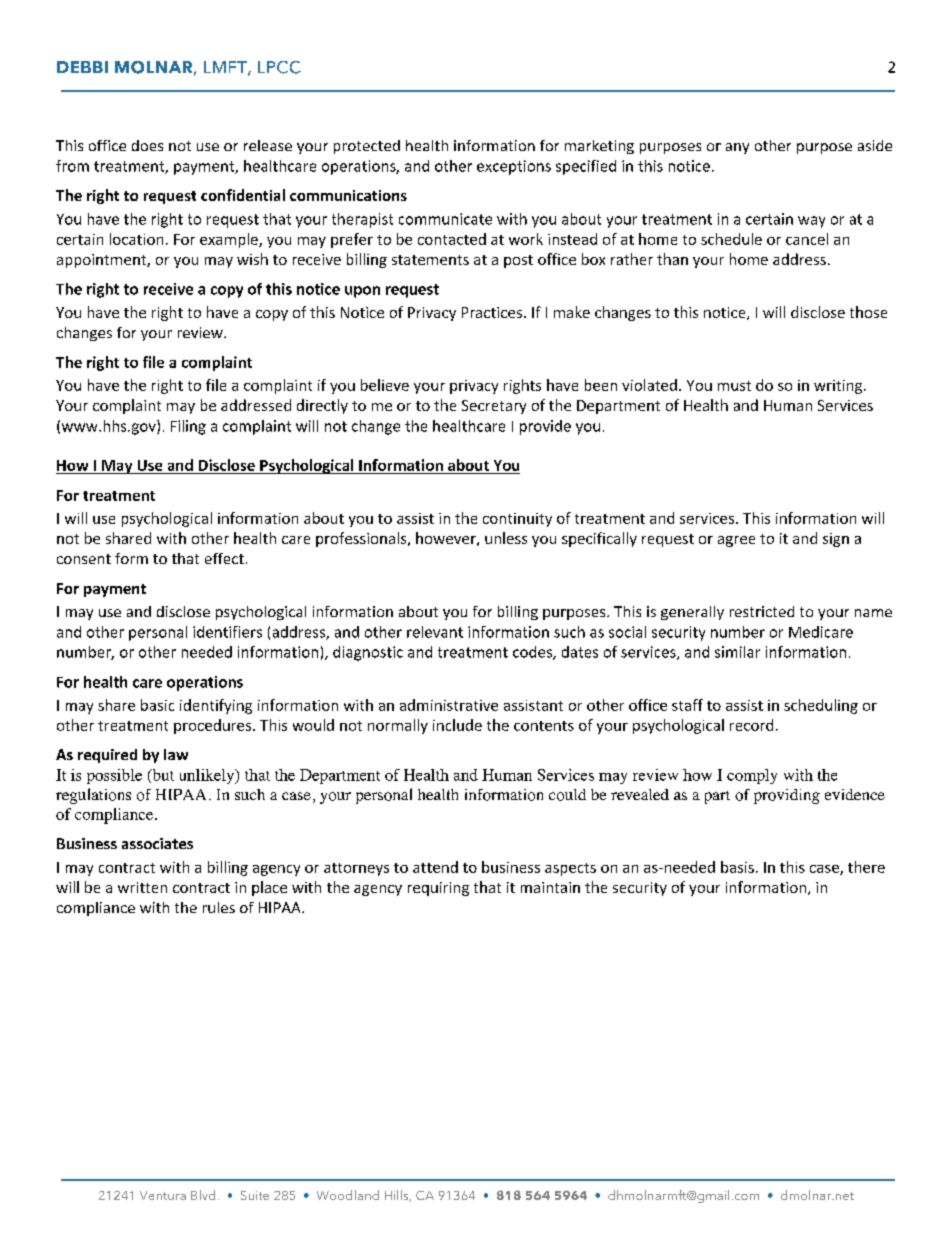 The image size is (952, 1233). What do you see at coordinates (188, 427) in the screenshot?
I see `Filing` at bounding box center [188, 427].
